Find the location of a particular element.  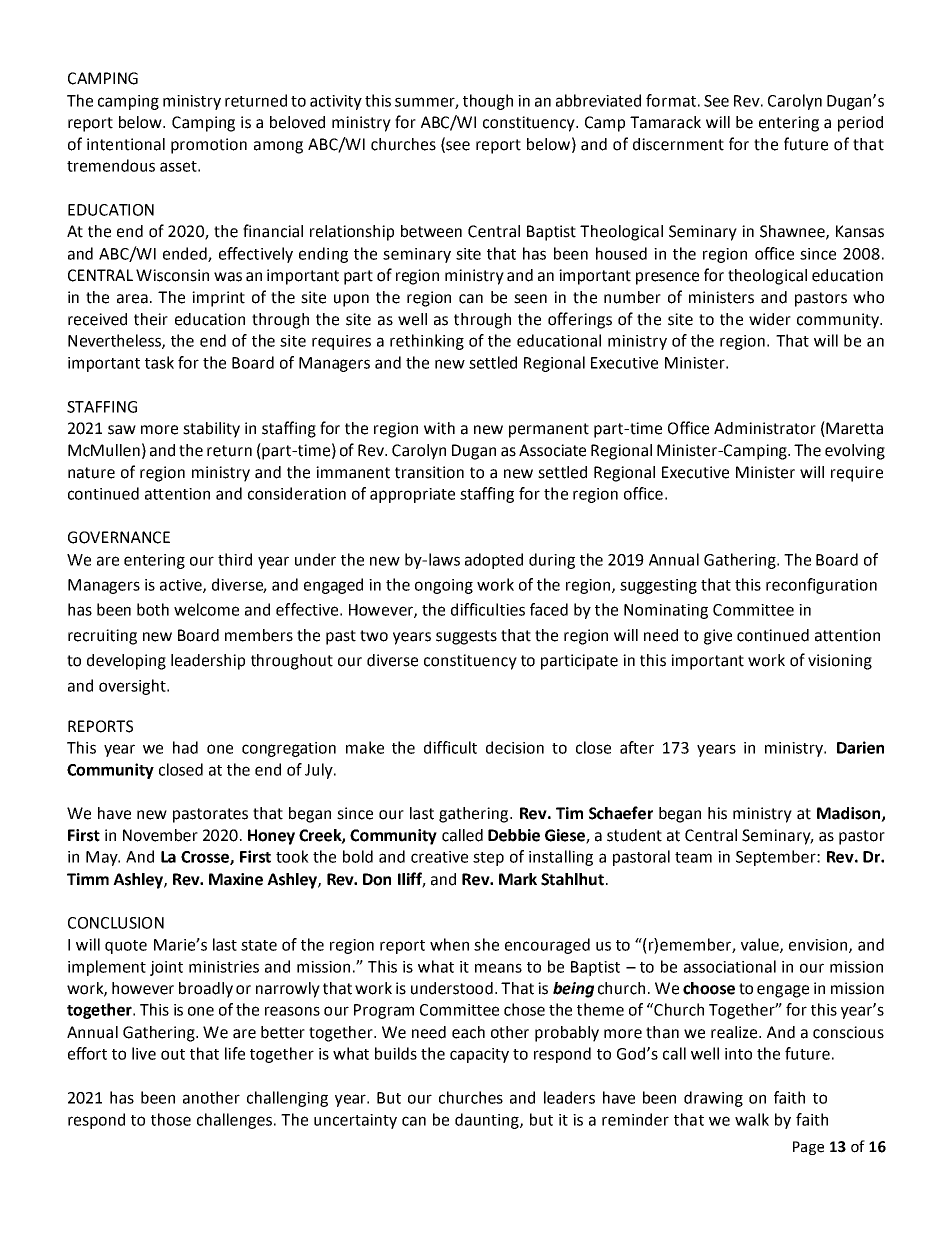

welcome is located at coordinates (206, 609).
